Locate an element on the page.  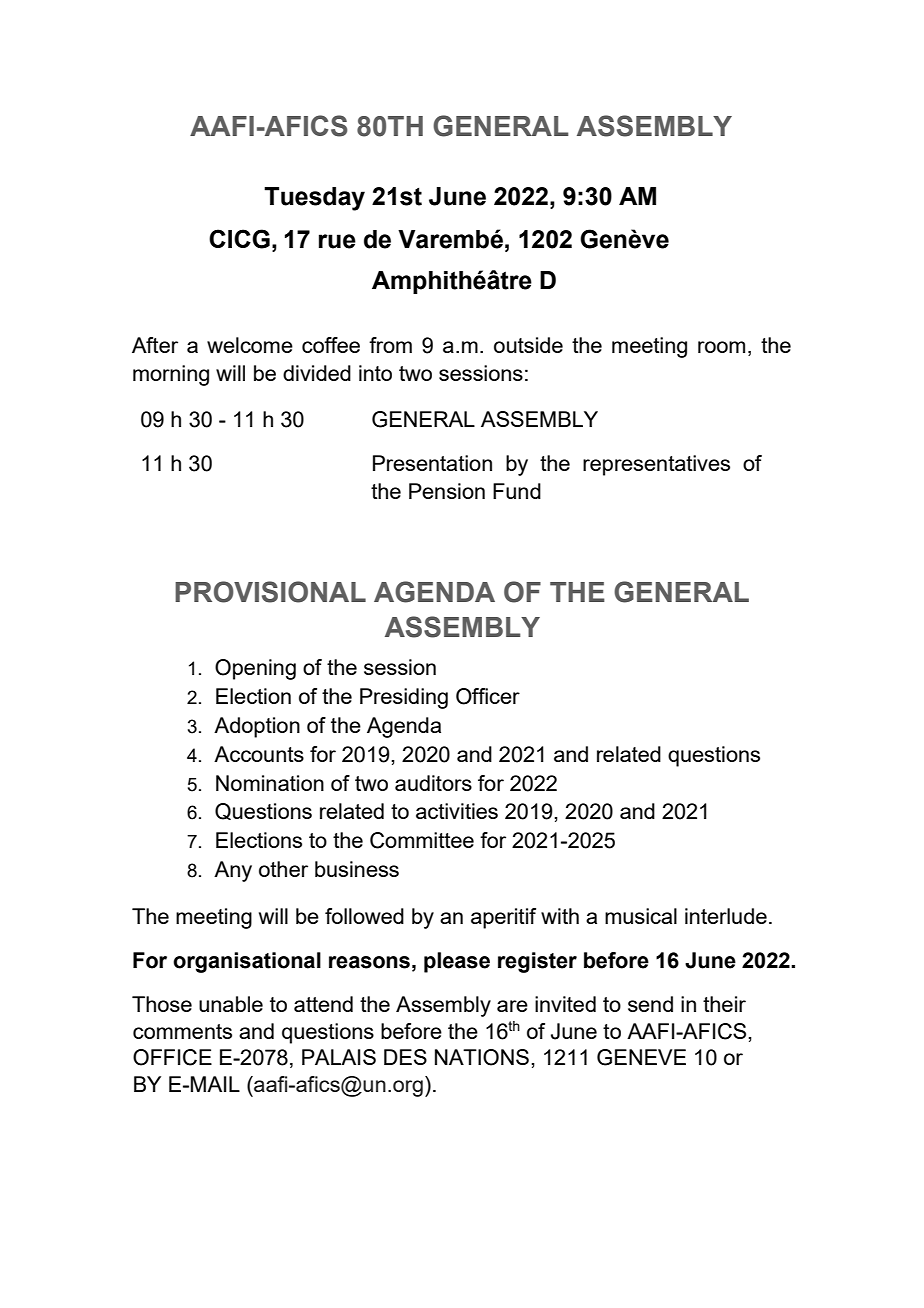
Tuesday is located at coordinates (314, 199).
